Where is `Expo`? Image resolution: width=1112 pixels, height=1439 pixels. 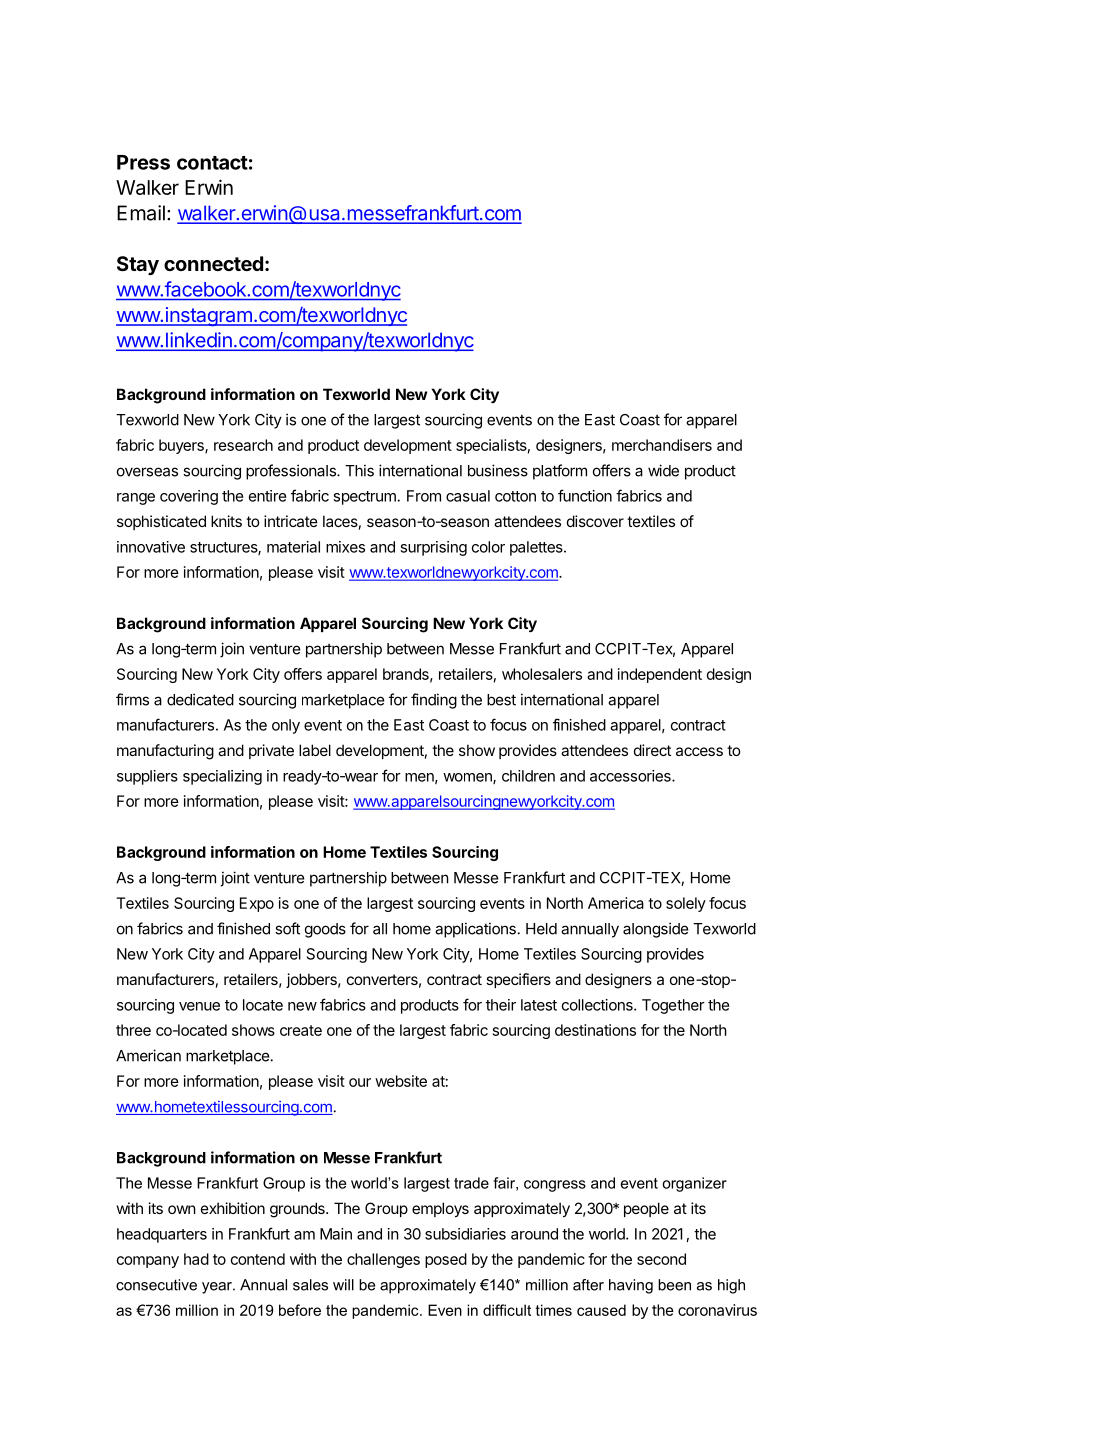
Expo is located at coordinates (257, 904).
